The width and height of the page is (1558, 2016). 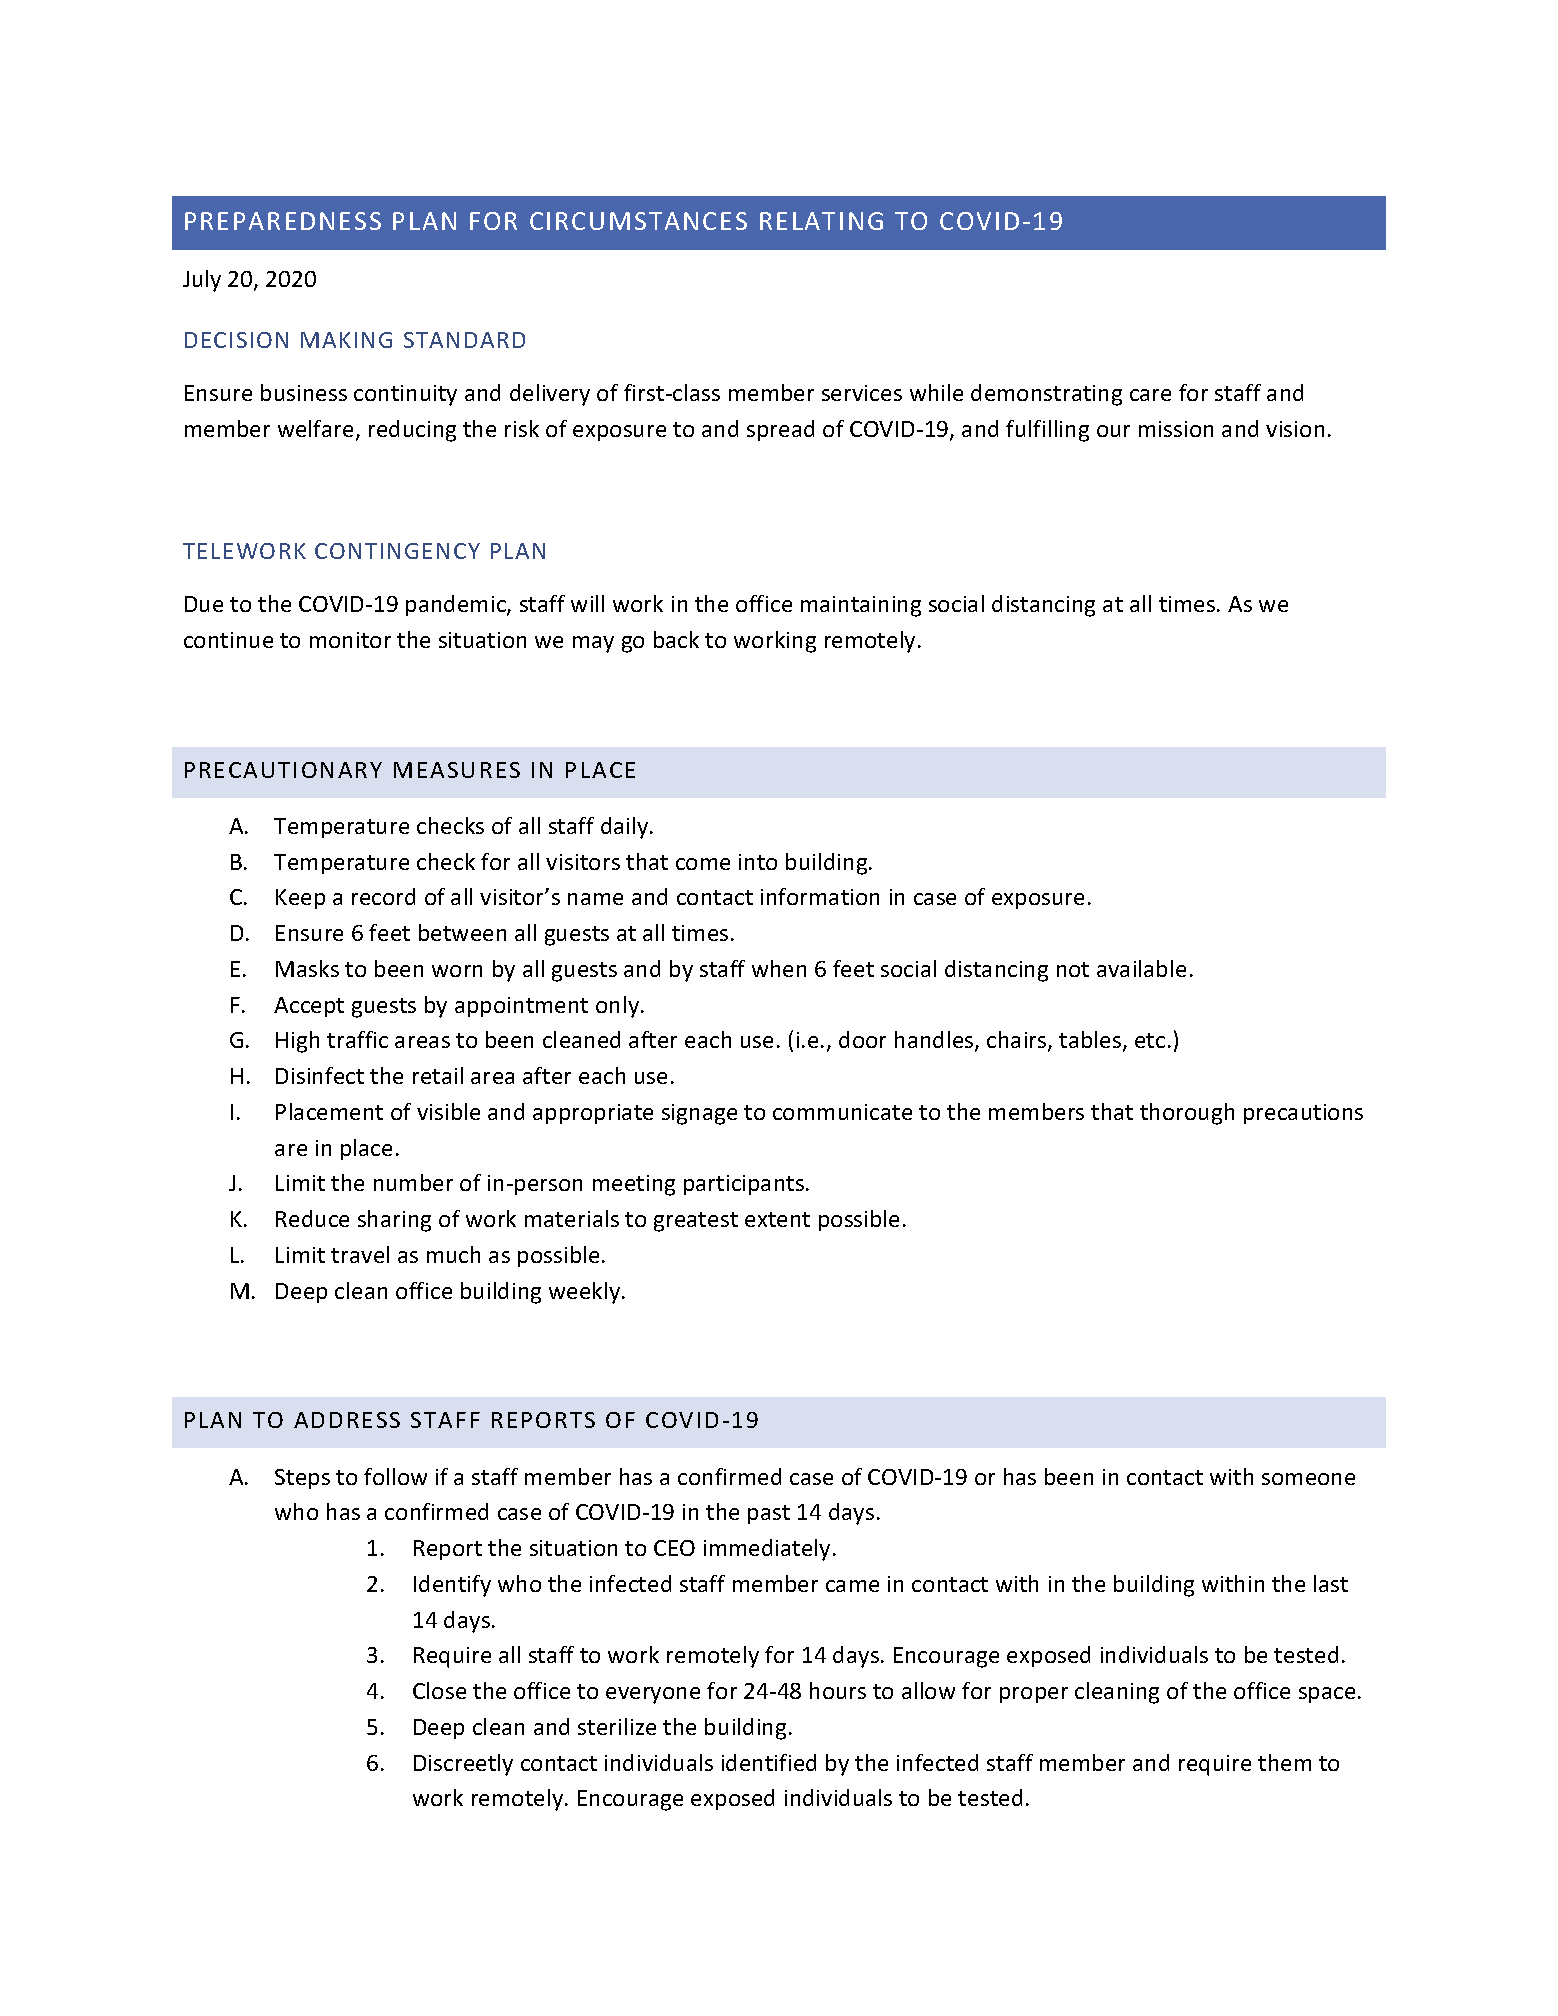 I want to click on PREPAREDNESS, so click(x=283, y=221).
